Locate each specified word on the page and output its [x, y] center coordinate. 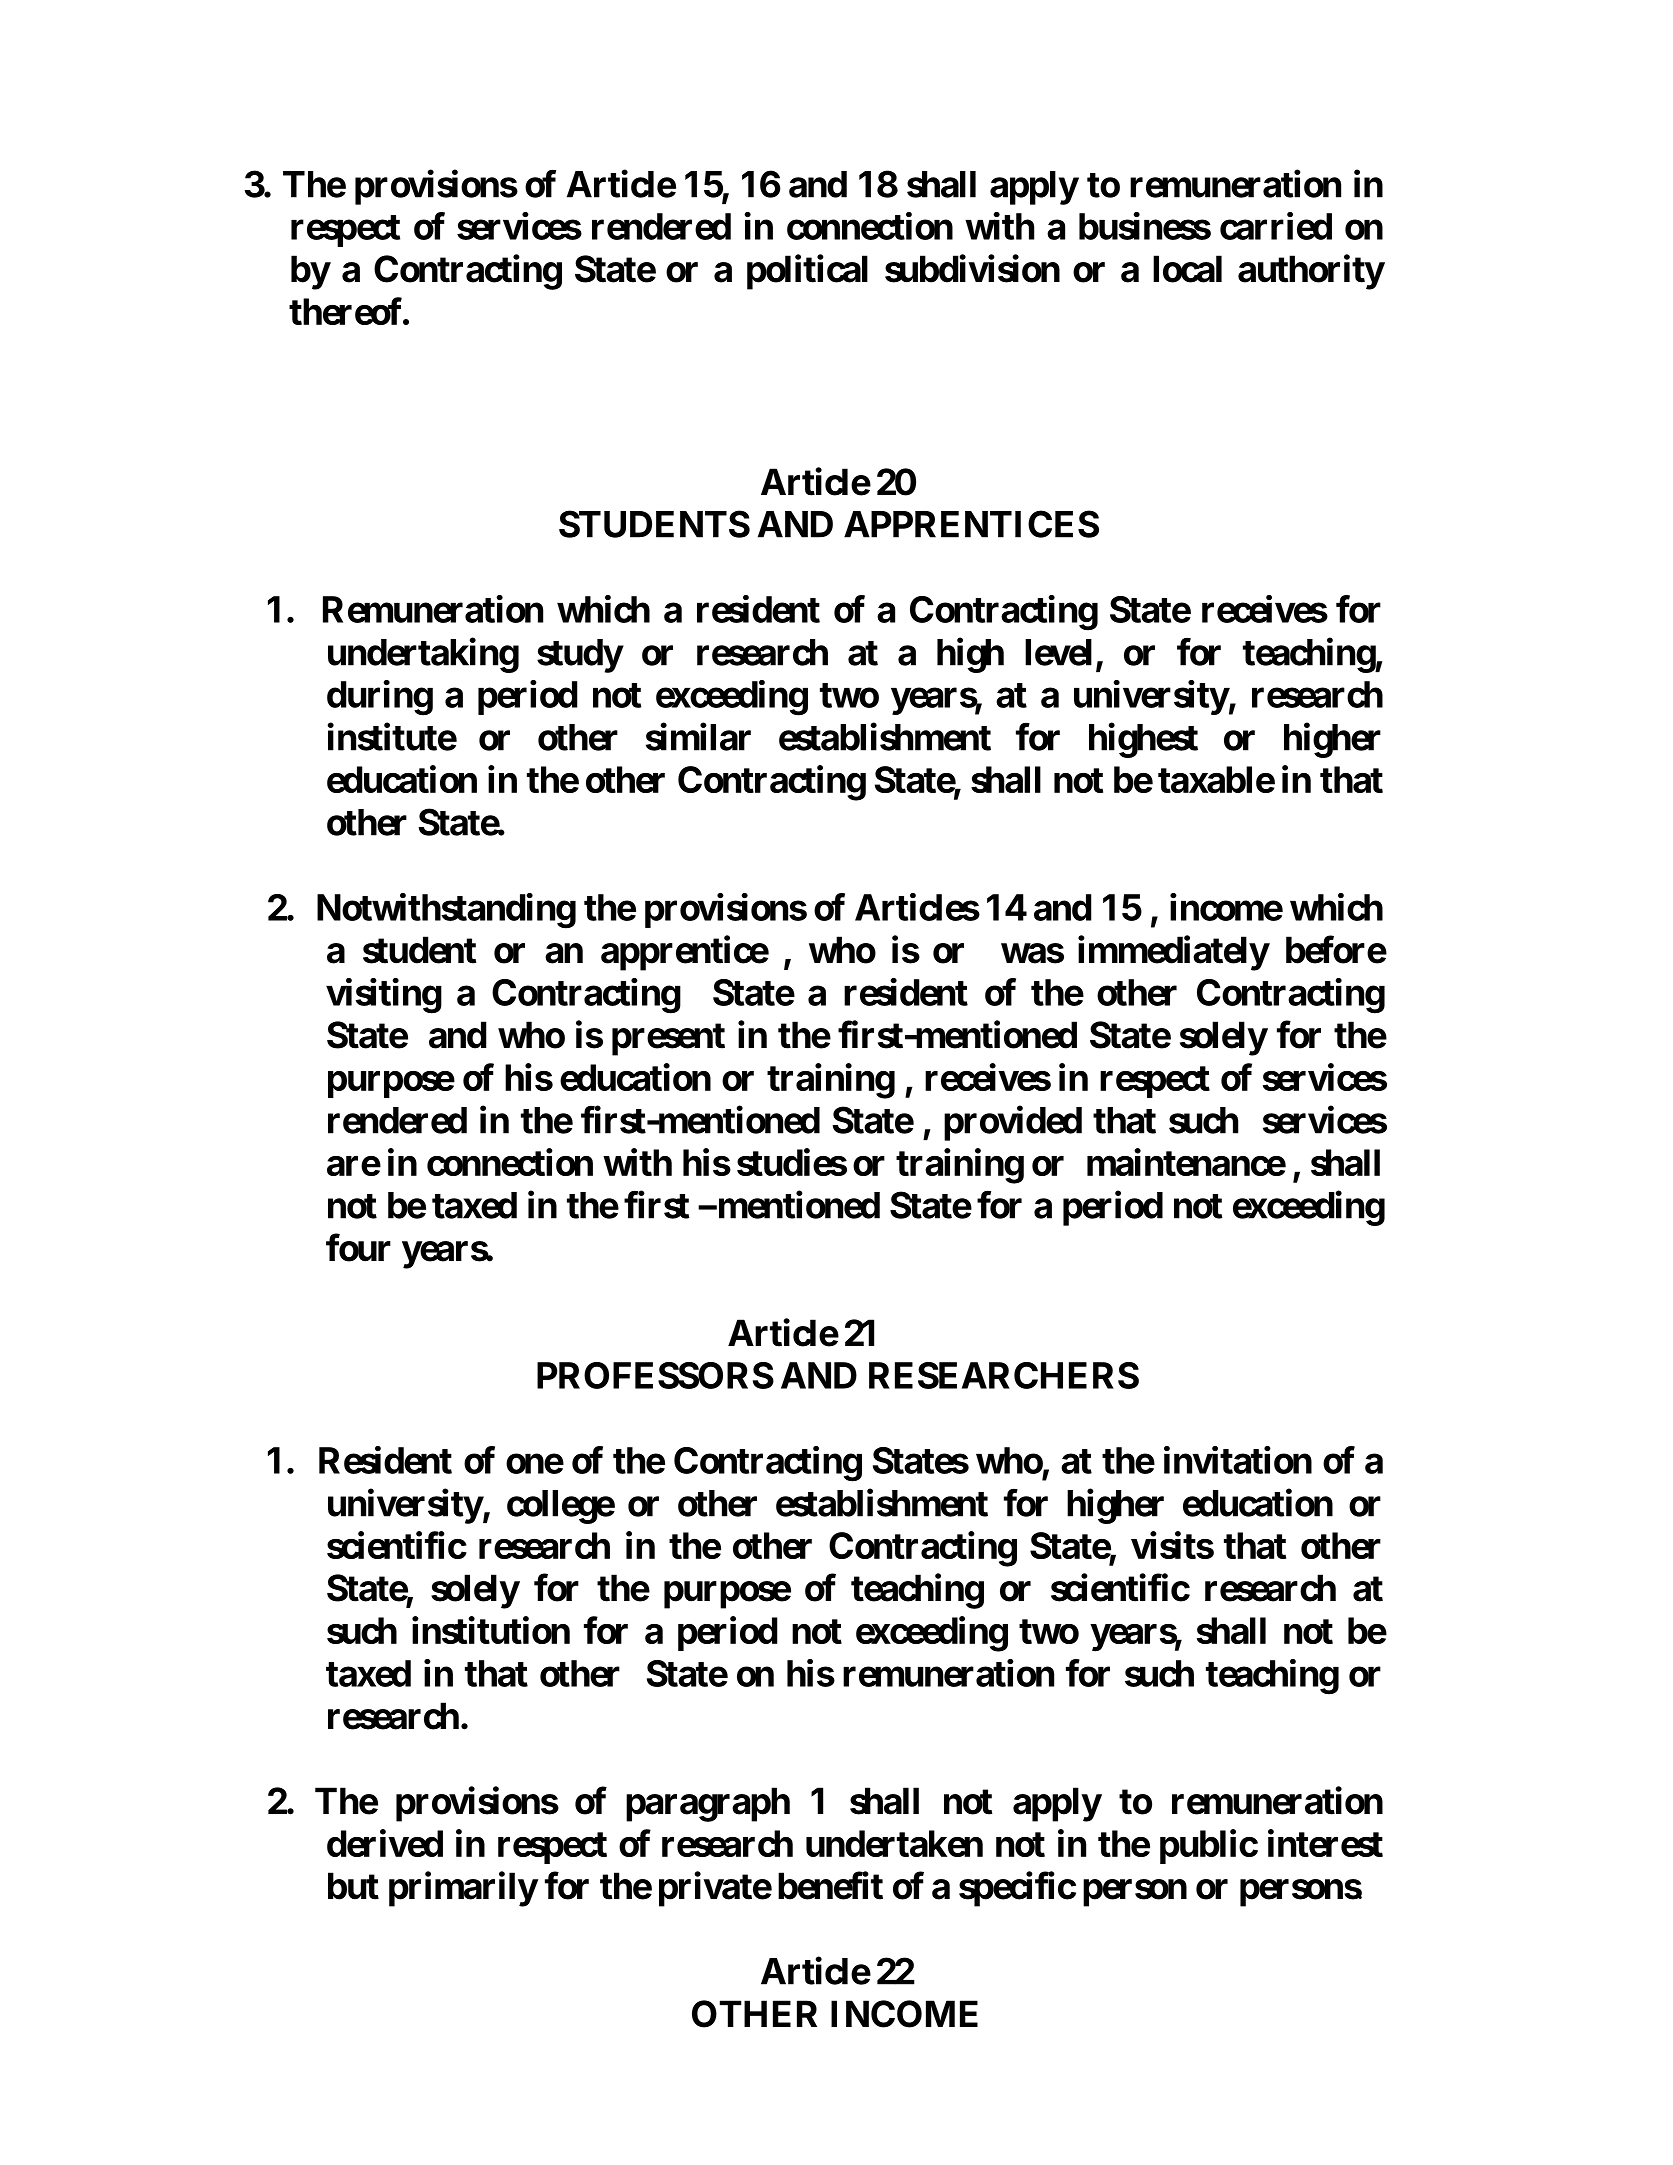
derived [385, 1843]
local [1187, 269]
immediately [1173, 953]
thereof [346, 311]
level [1058, 652]
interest [1325, 1843]
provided [1013, 1123]
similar [698, 737]
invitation [1238, 1460]
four [358, 1248]
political [807, 272]
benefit [830, 1886]
